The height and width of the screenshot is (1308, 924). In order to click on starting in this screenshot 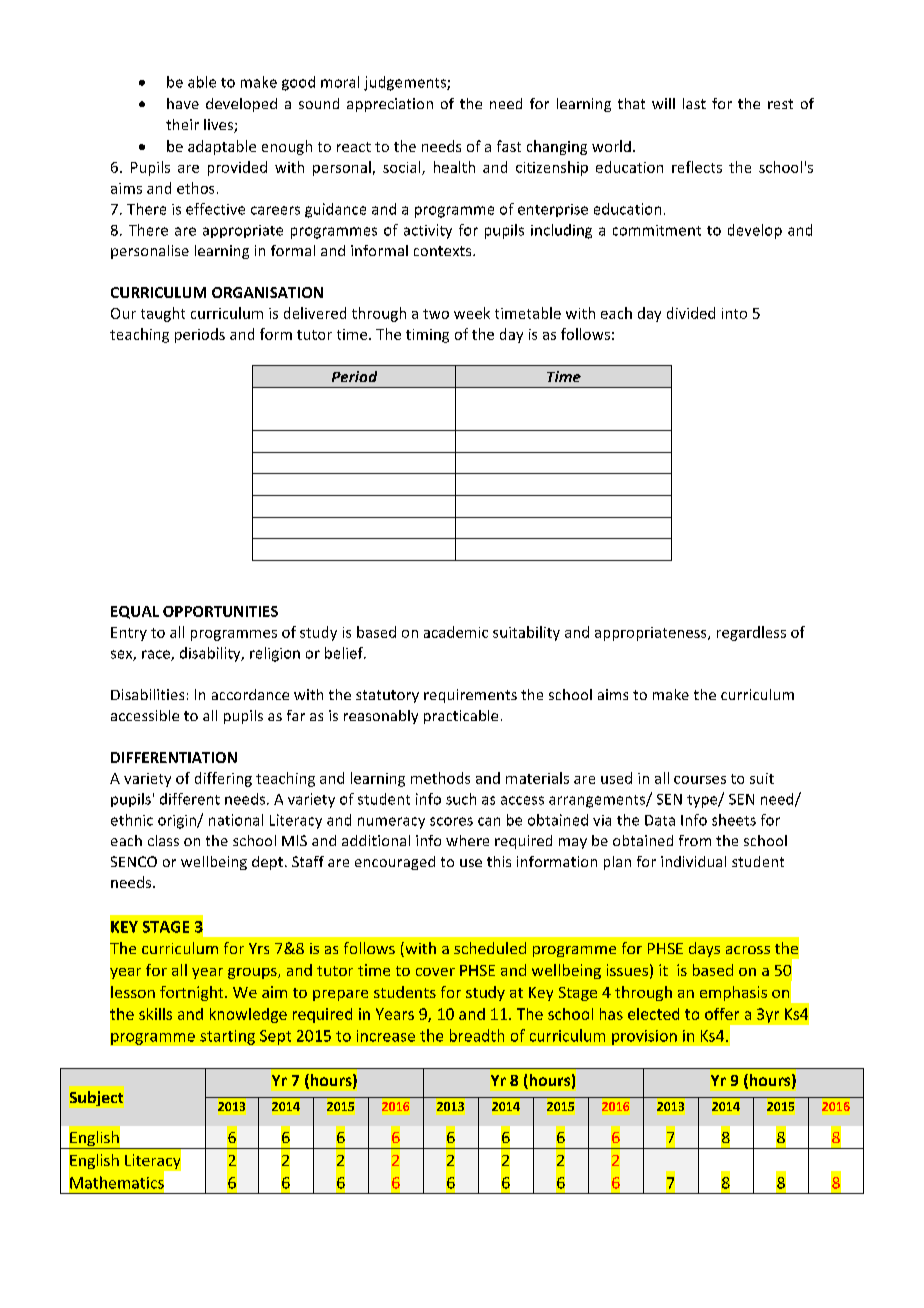, I will do `click(227, 1037)`.
